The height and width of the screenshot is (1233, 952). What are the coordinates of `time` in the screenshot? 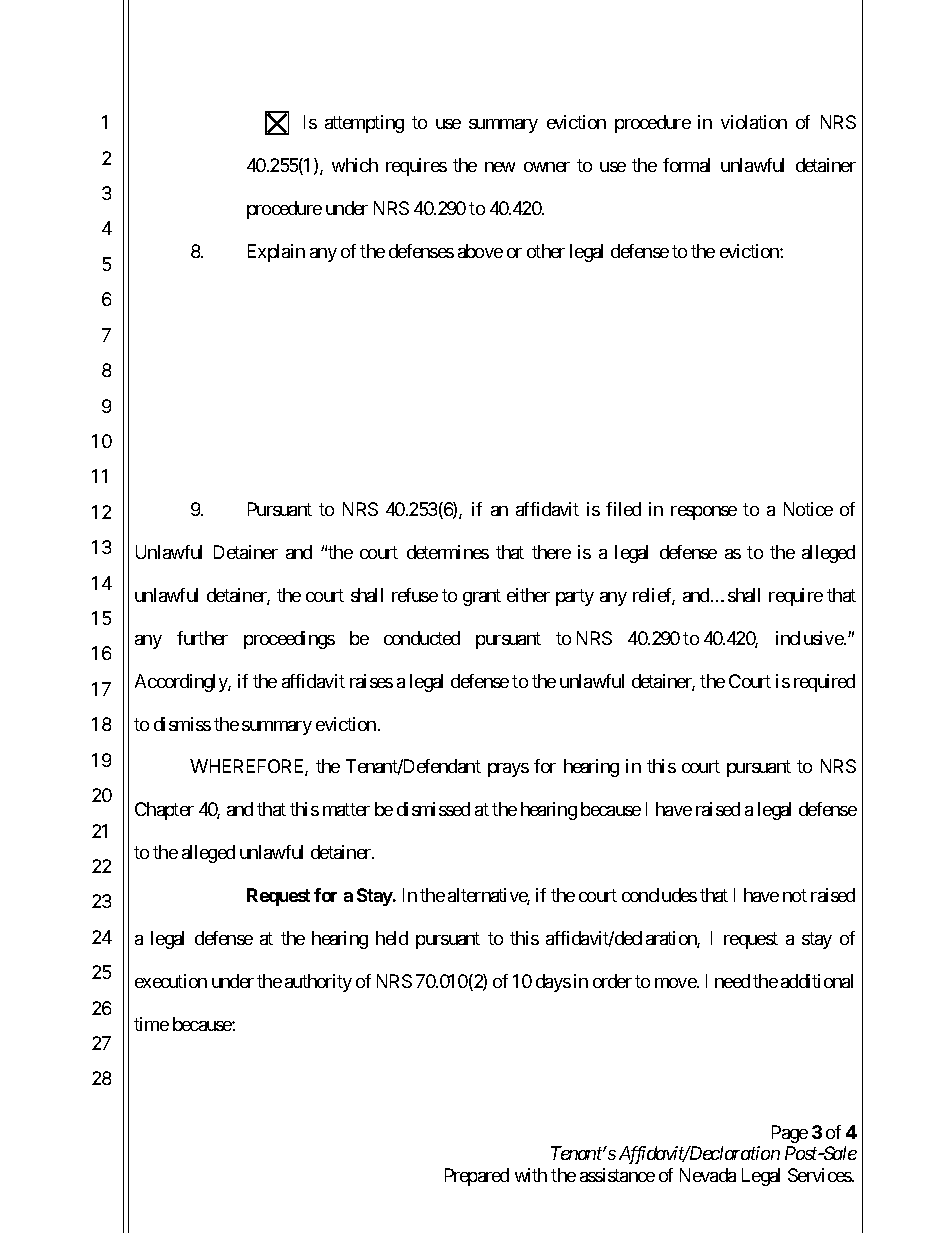 It's located at (151, 1024).
